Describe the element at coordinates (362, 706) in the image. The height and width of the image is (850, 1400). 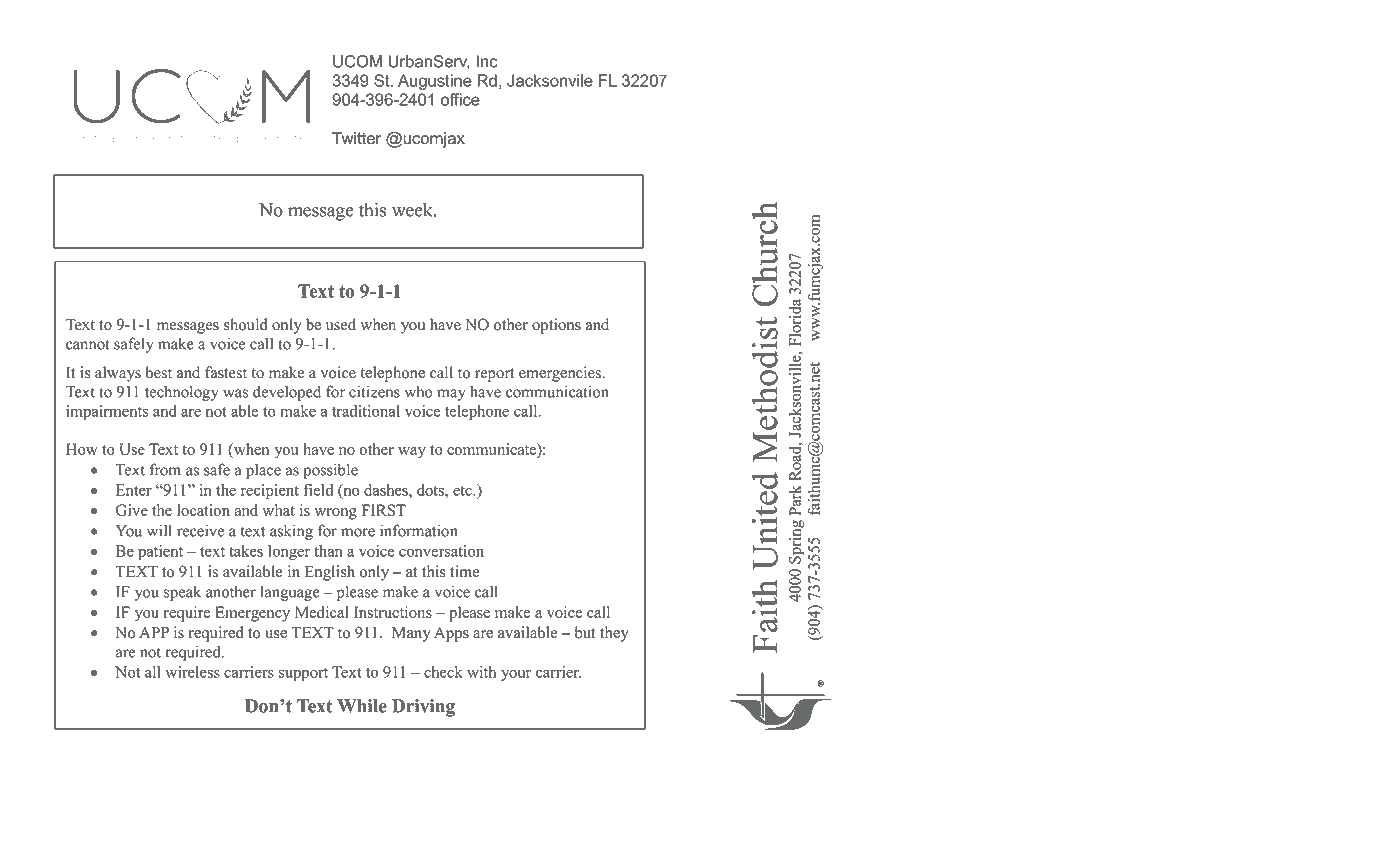
I see `While` at that location.
